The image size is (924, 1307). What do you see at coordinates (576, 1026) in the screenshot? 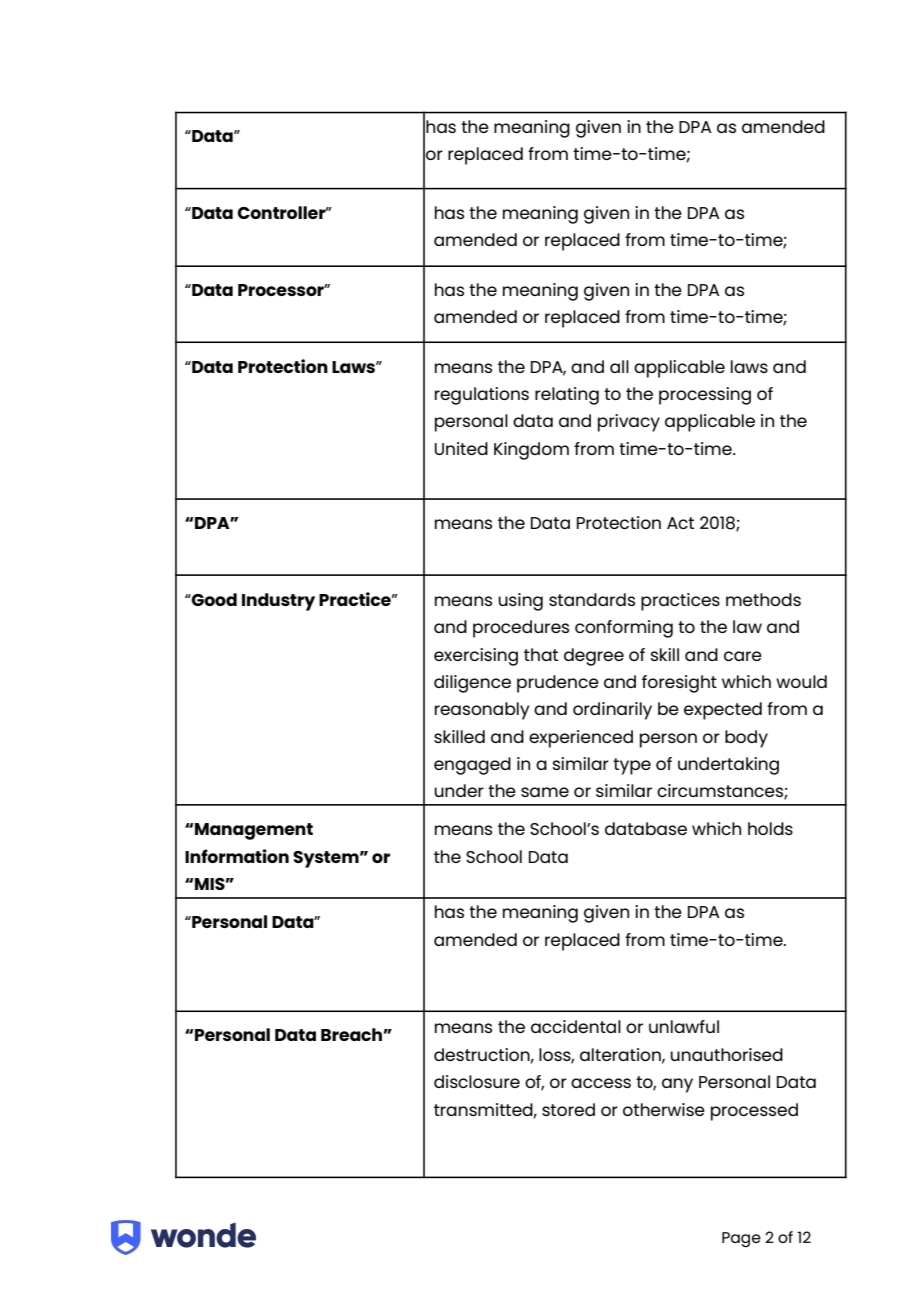
I see `accidental` at bounding box center [576, 1026].
